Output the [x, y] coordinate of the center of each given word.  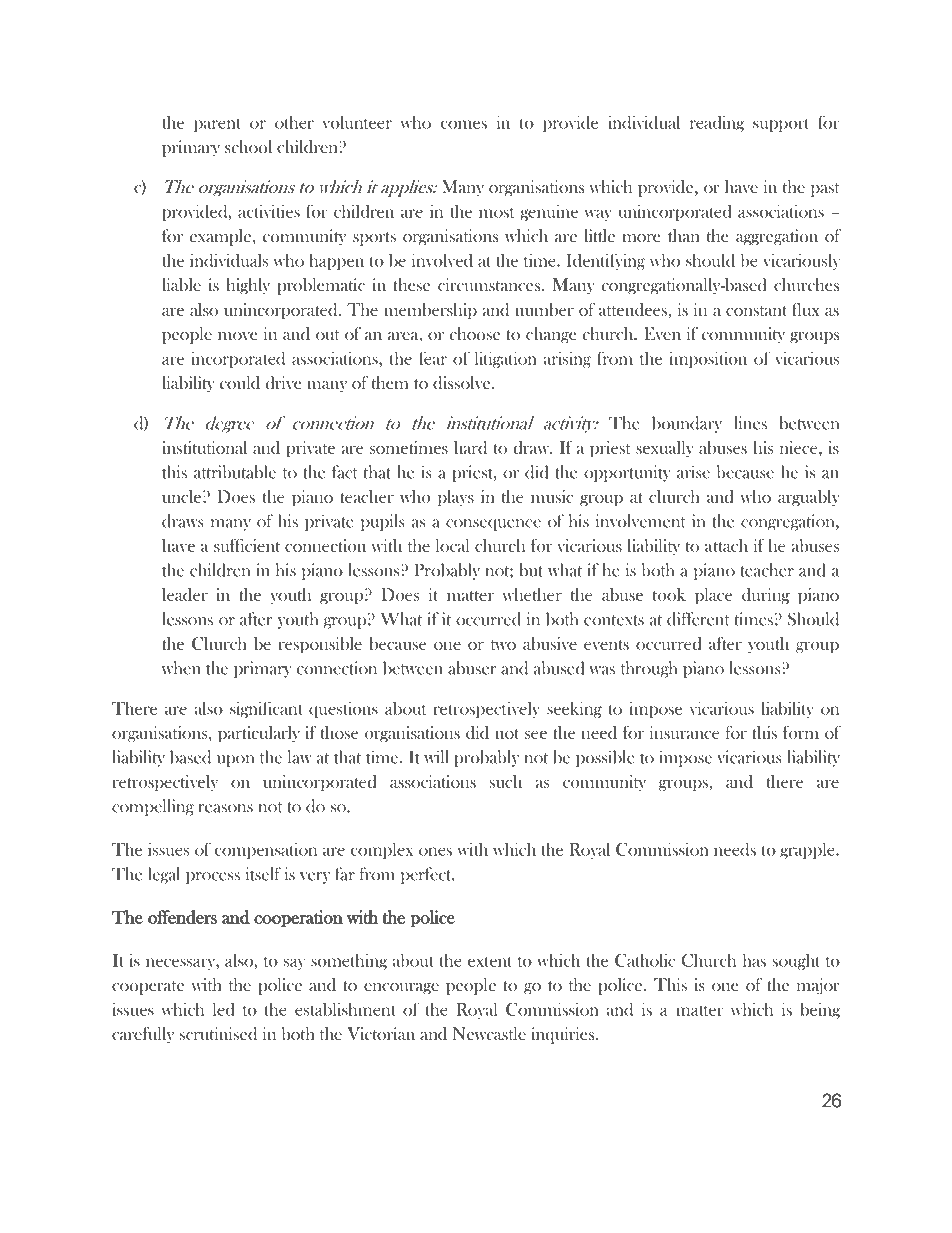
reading [717, 124]
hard [470, 447]
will [436, 757]
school [248, 146]
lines [750, 423]
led [224, 1009]
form [801, 732]
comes [464, 124]
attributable [235, 472]
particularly [259, 734]
